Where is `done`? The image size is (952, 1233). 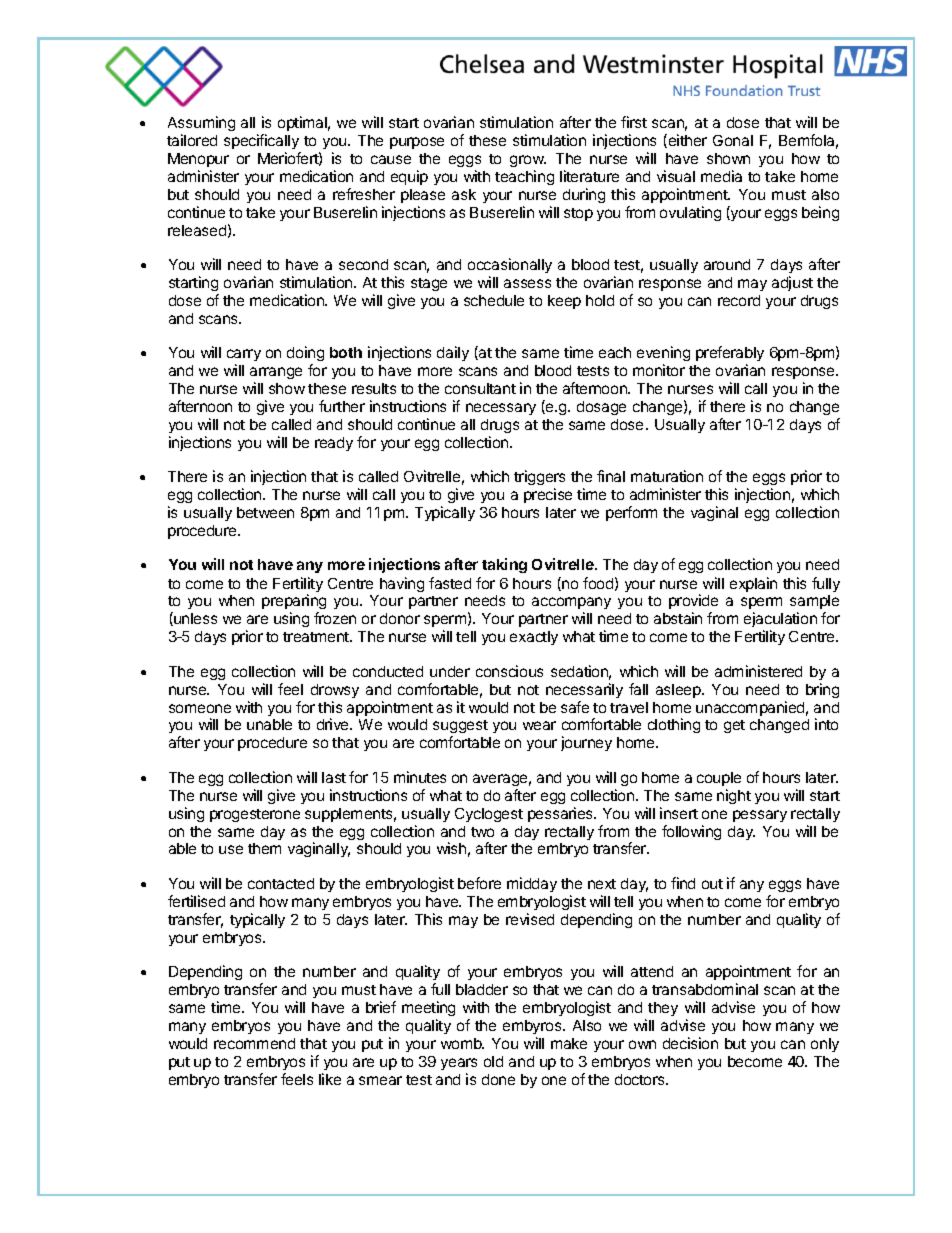
done is located at coordinates (498, 1079).
